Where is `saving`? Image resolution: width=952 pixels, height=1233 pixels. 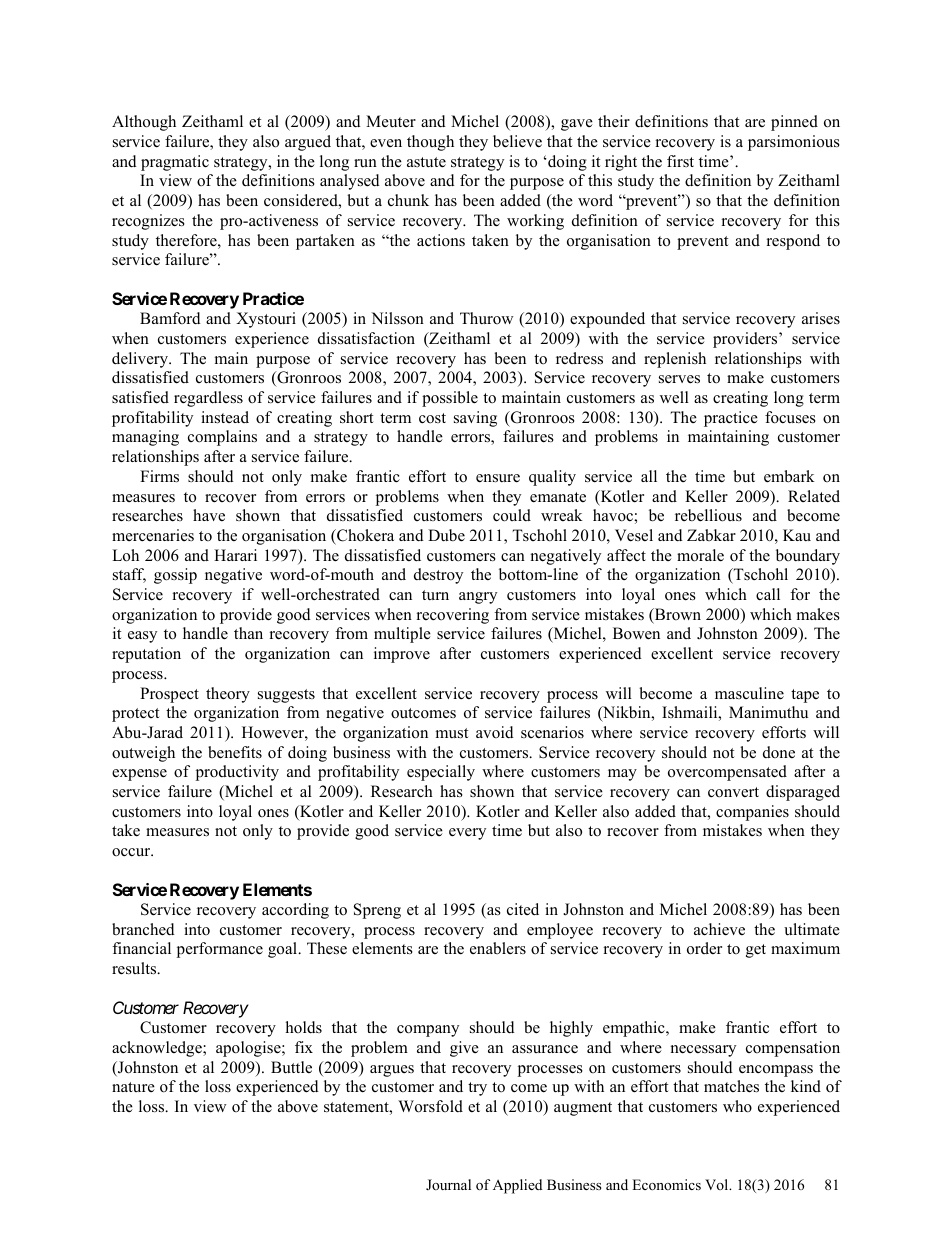 saving is located at coordinates (475, 419).
